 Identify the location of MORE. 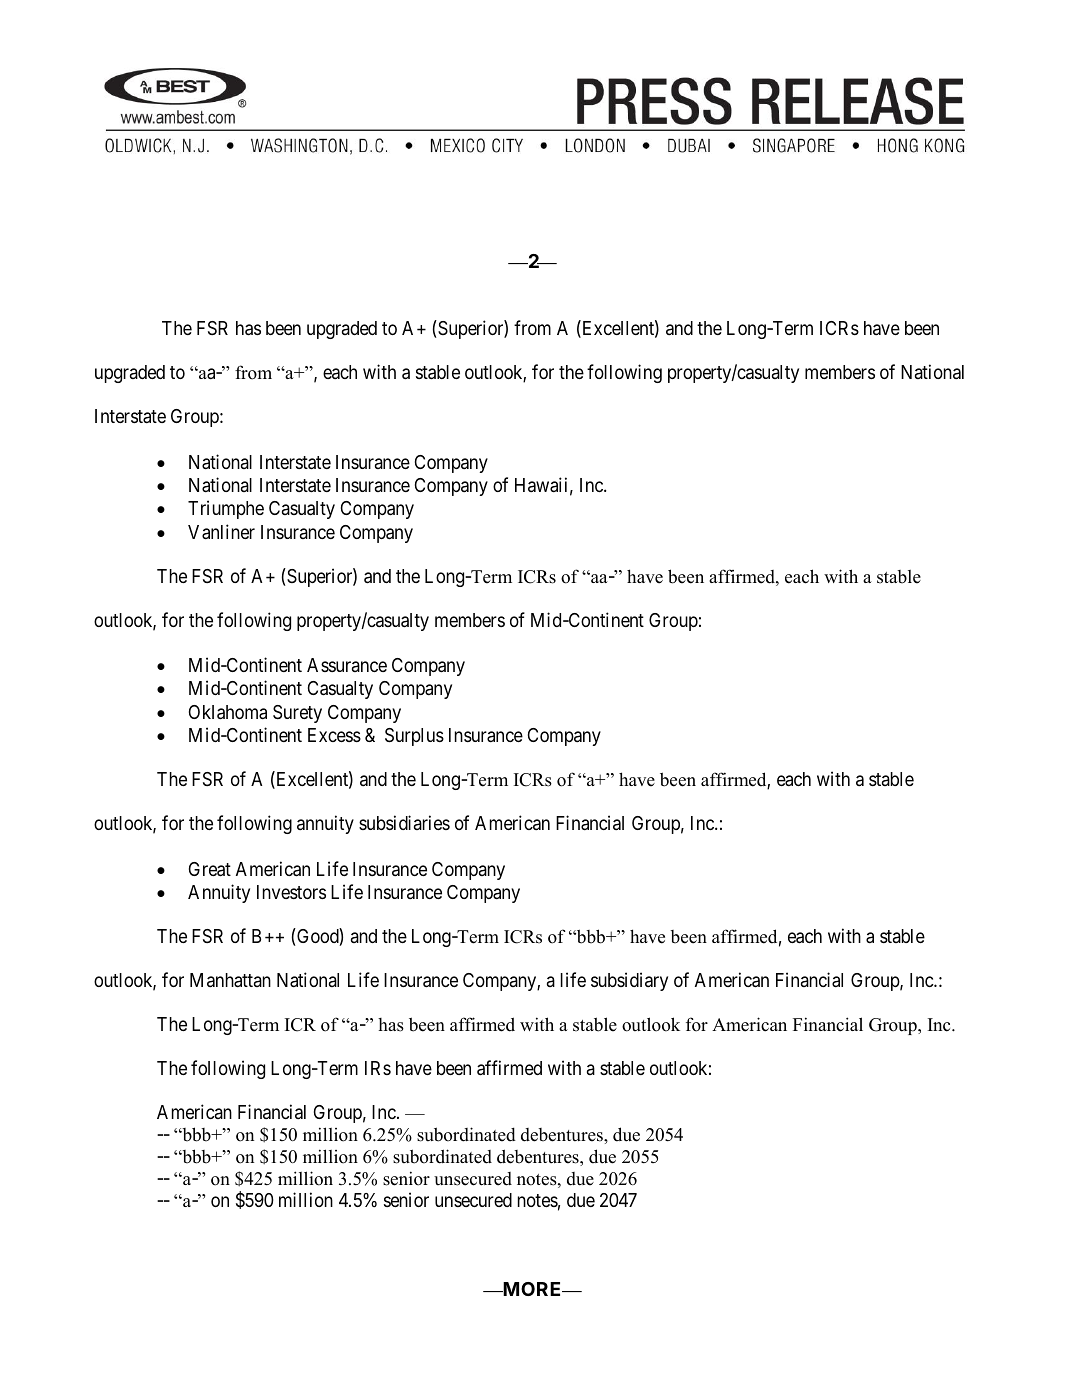
(532, 1289).
